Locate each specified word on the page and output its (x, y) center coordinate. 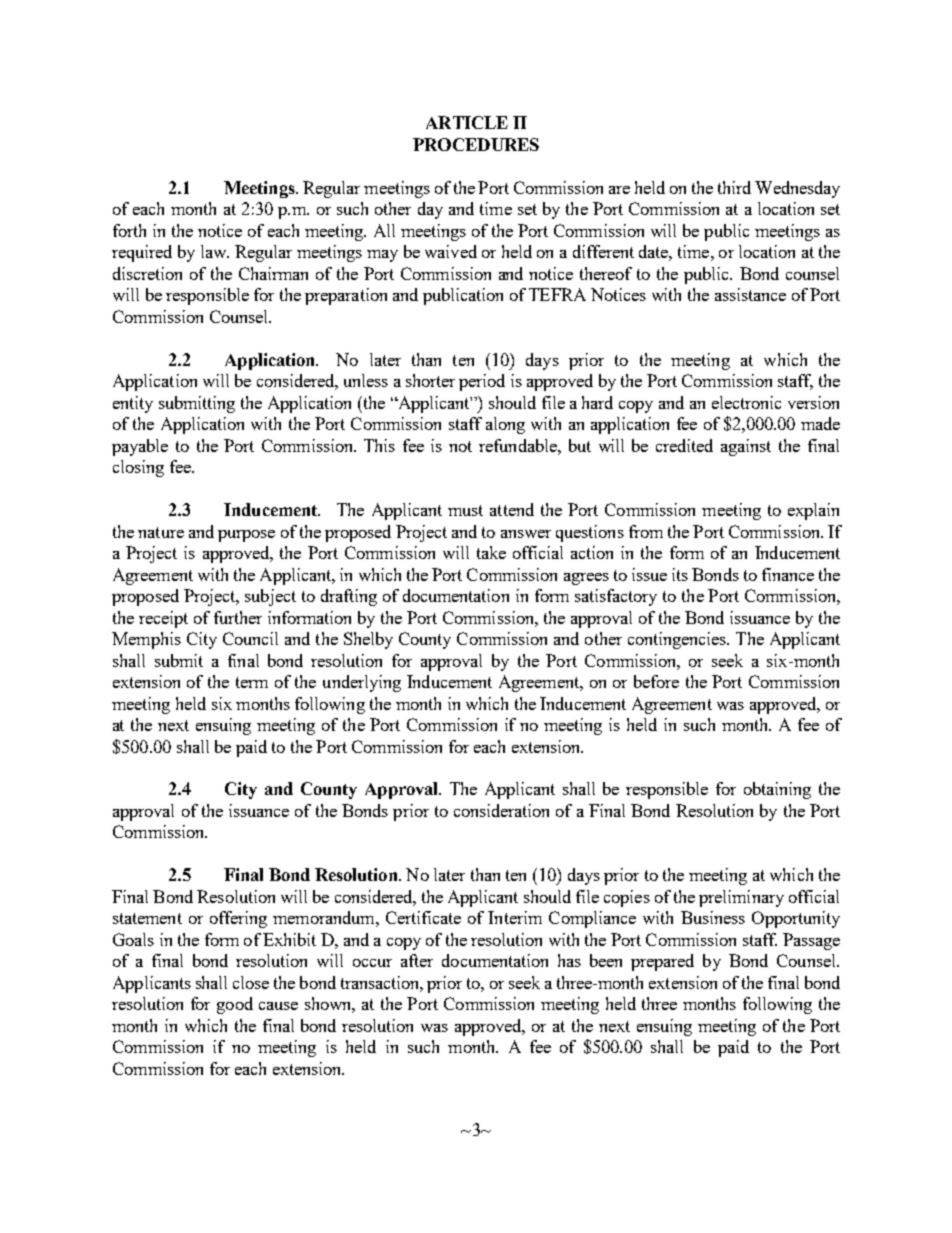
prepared (662, 962)
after (417, 960)
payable (140, 447)
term (252, 682)
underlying (362, 683)
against (746, 447)
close (251, 982)
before (656, 681)
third (734, 187)
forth (129, 230)
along (505, 425)
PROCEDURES (476, 144)
